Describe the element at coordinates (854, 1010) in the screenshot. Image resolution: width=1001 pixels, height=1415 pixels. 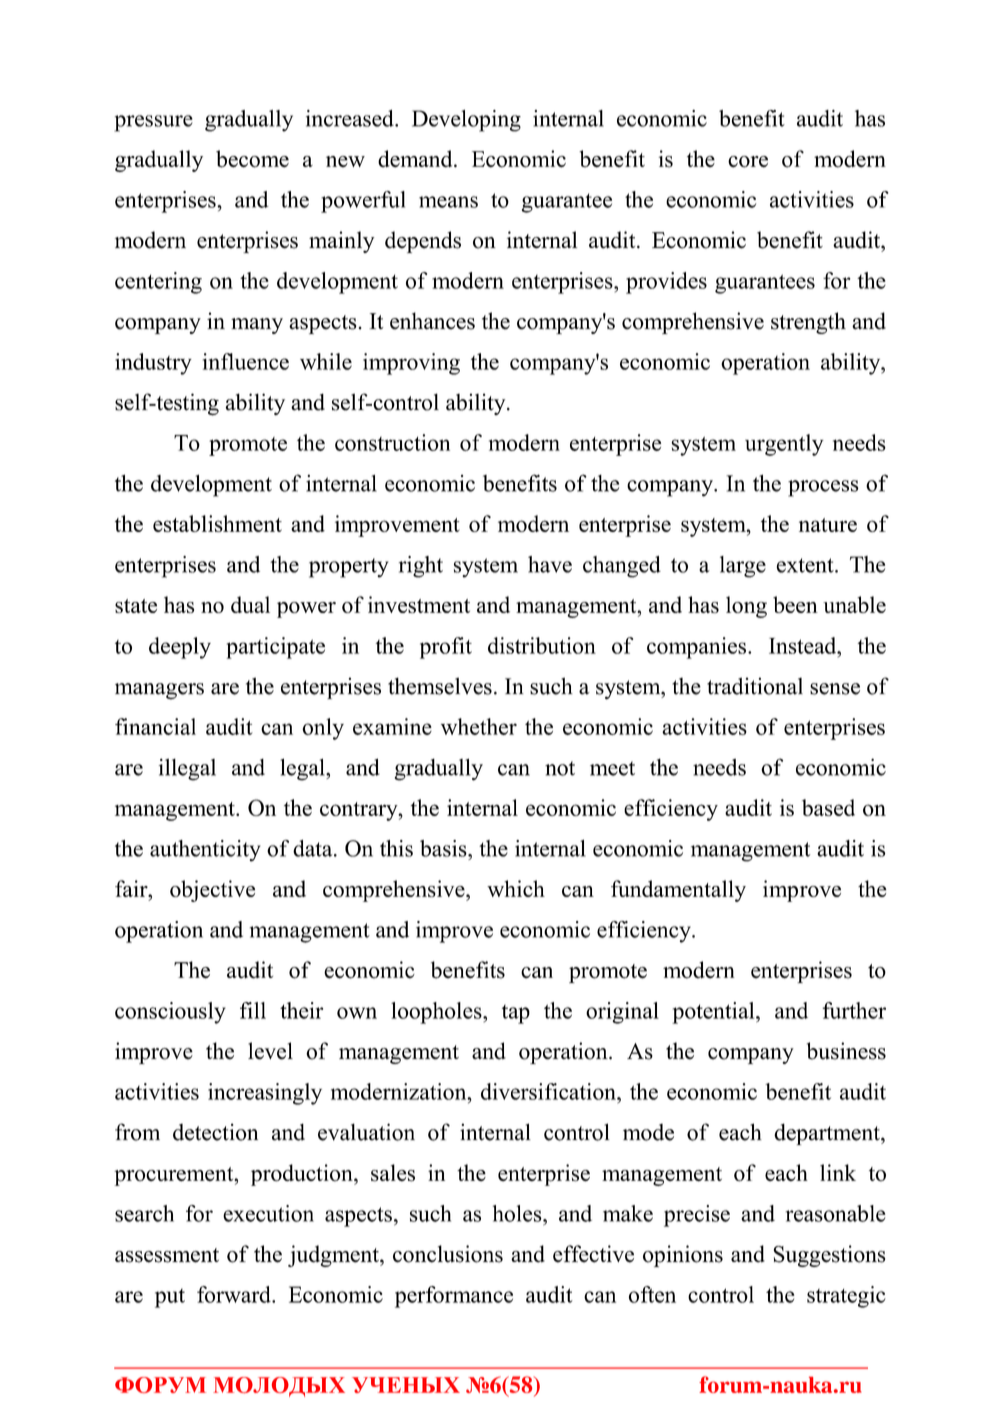
I see `further` at that location.
